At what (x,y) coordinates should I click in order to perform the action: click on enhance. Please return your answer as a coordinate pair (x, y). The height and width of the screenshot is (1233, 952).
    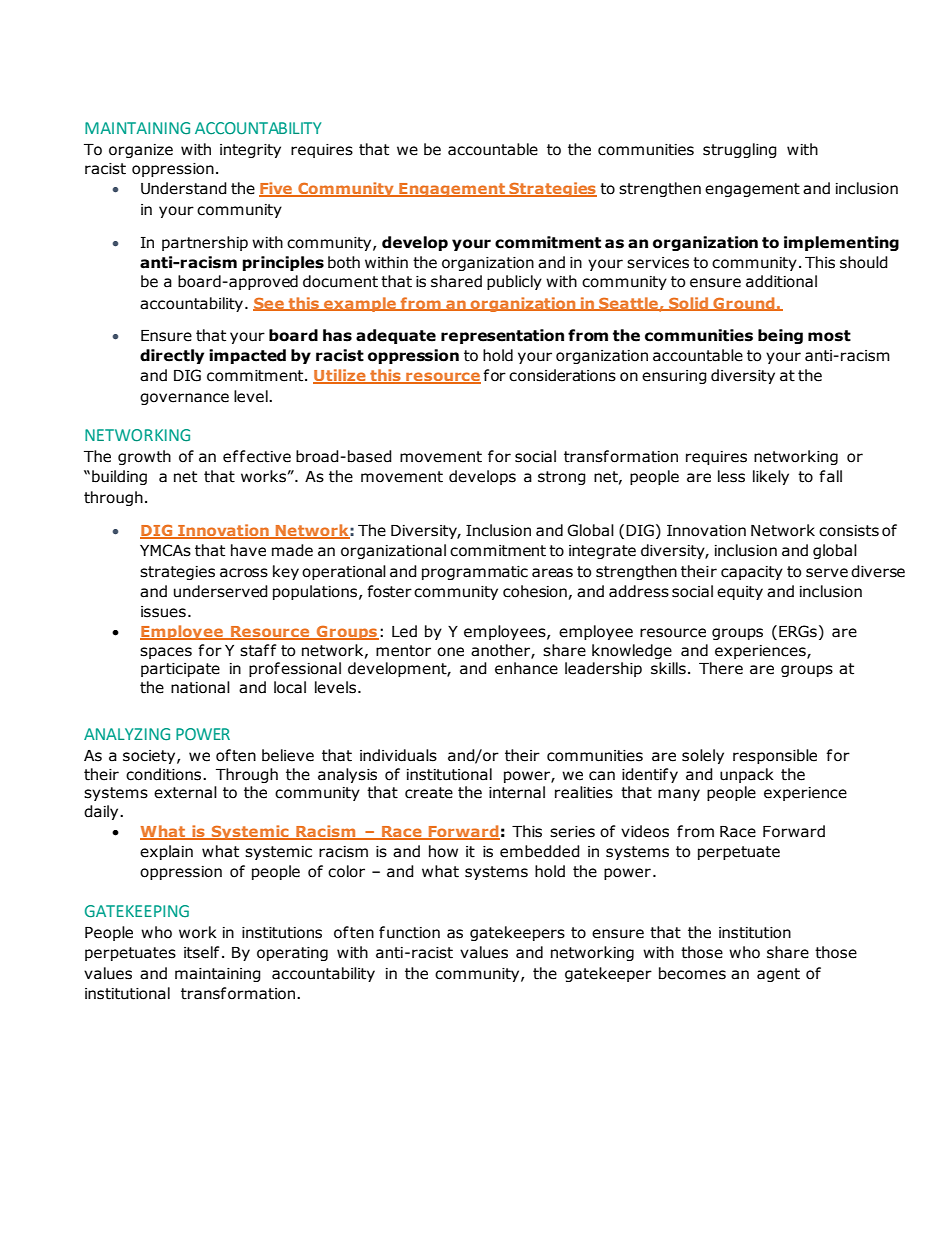
    Looking at the image, I should click on (526, 668).
